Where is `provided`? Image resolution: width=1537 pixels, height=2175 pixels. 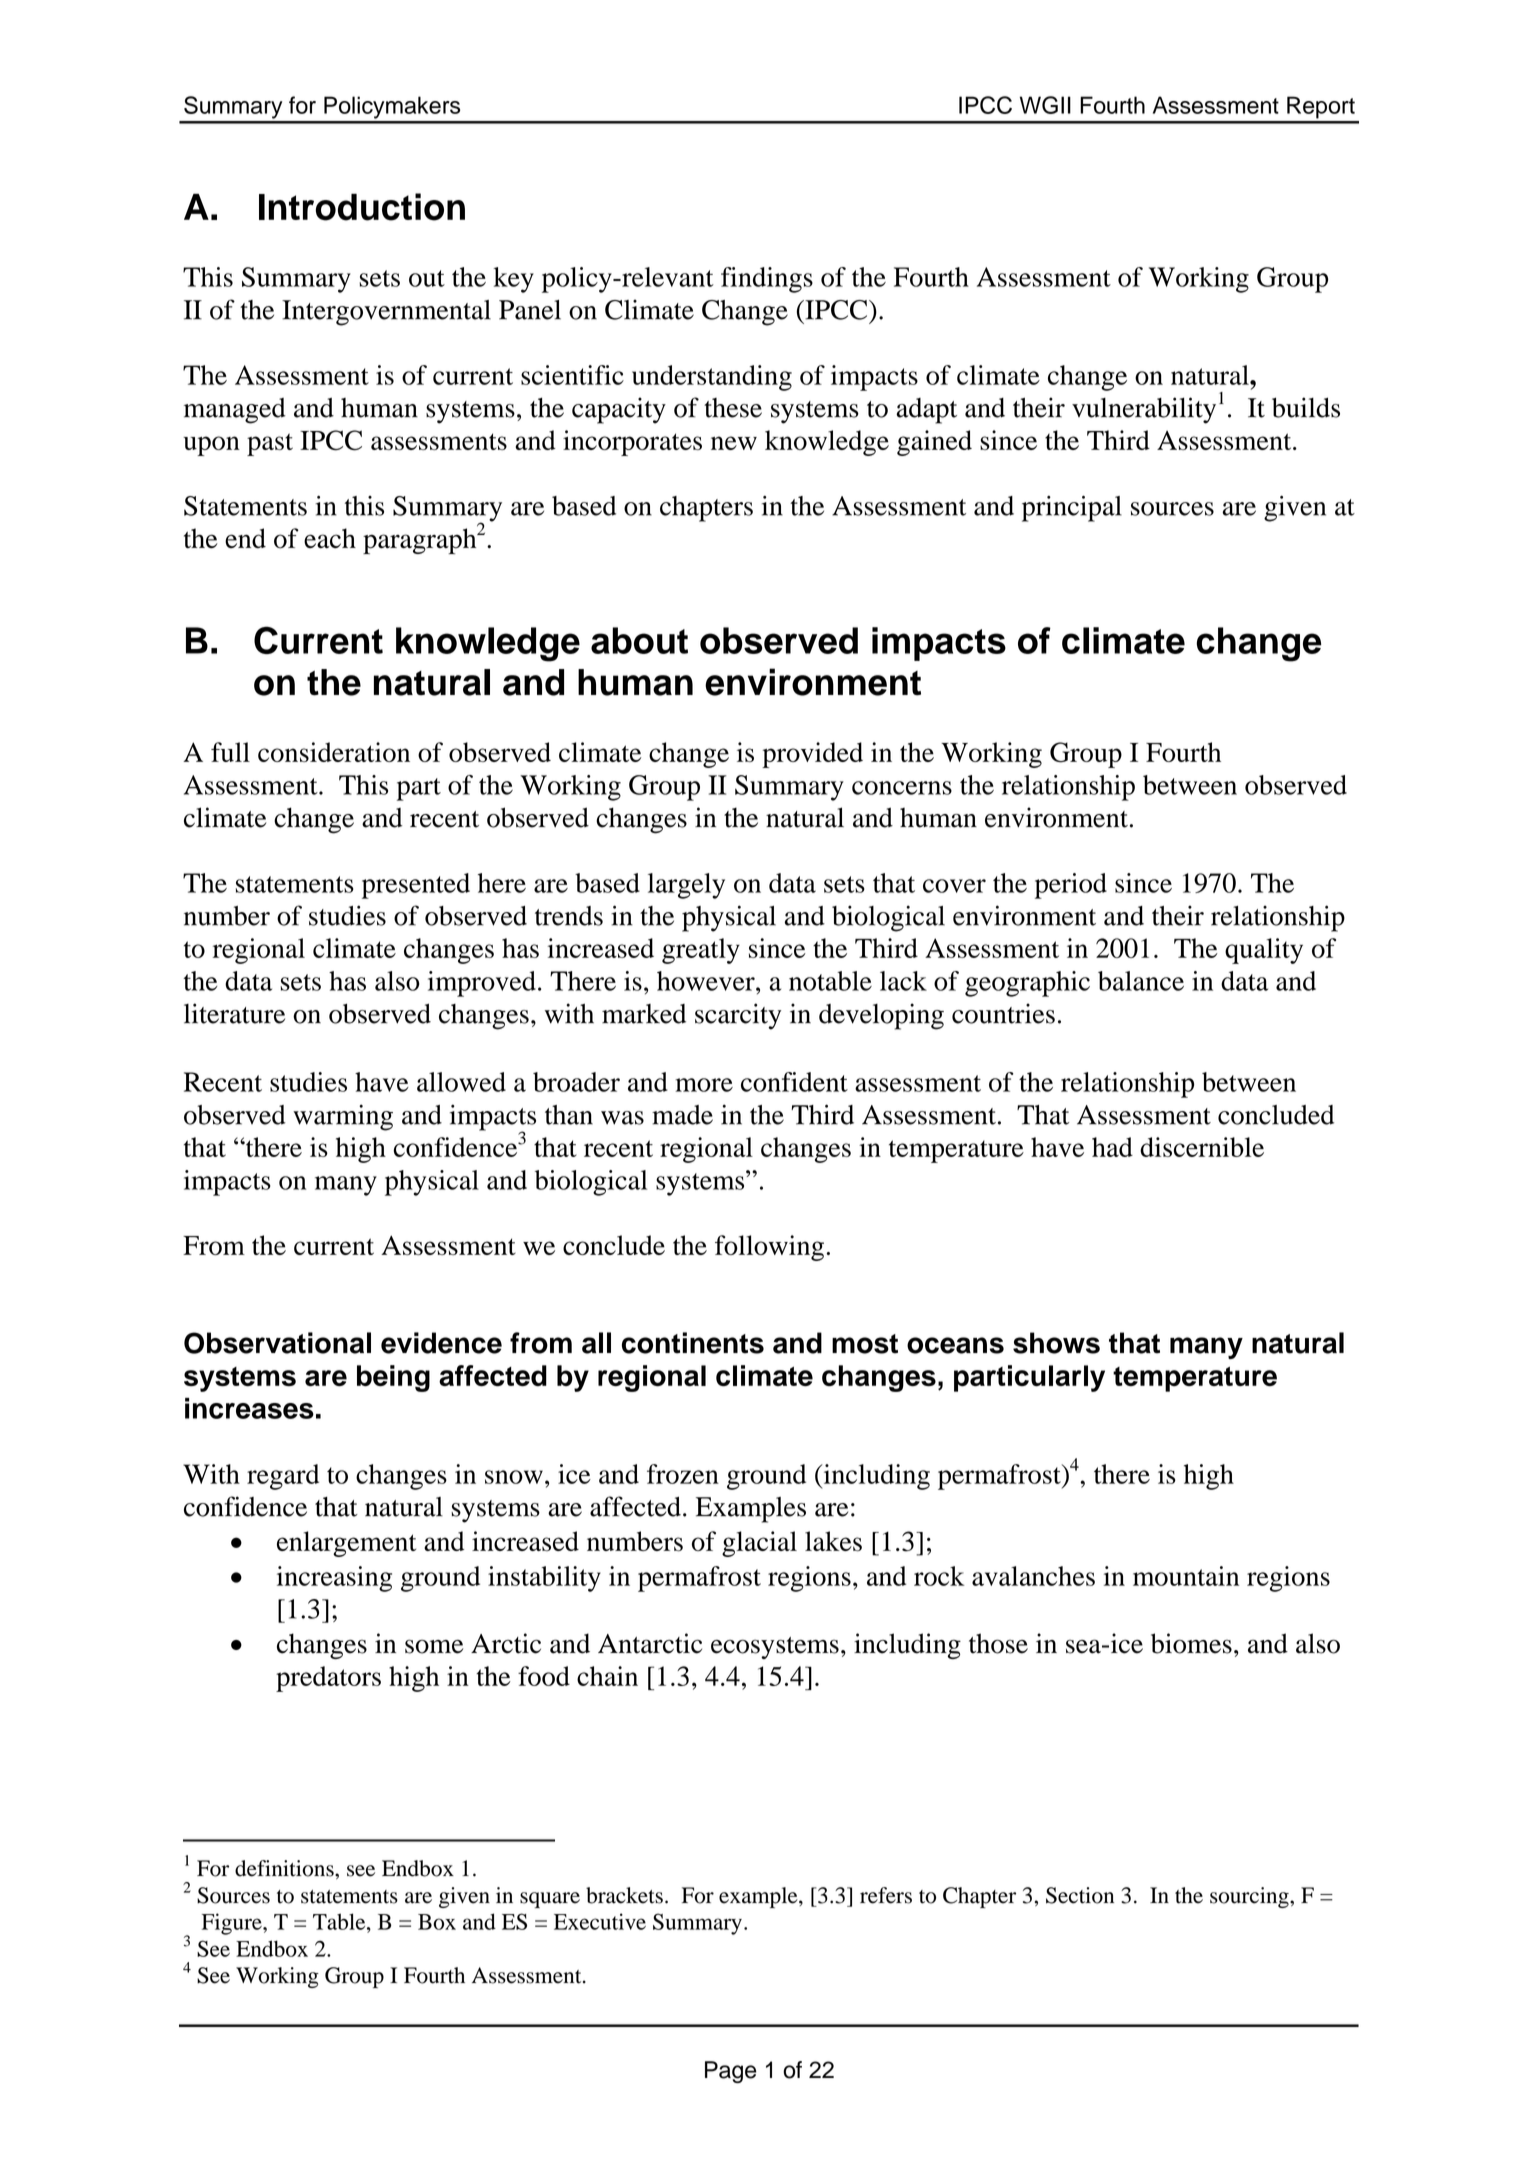
provided is located at coordinates (812, 755).
